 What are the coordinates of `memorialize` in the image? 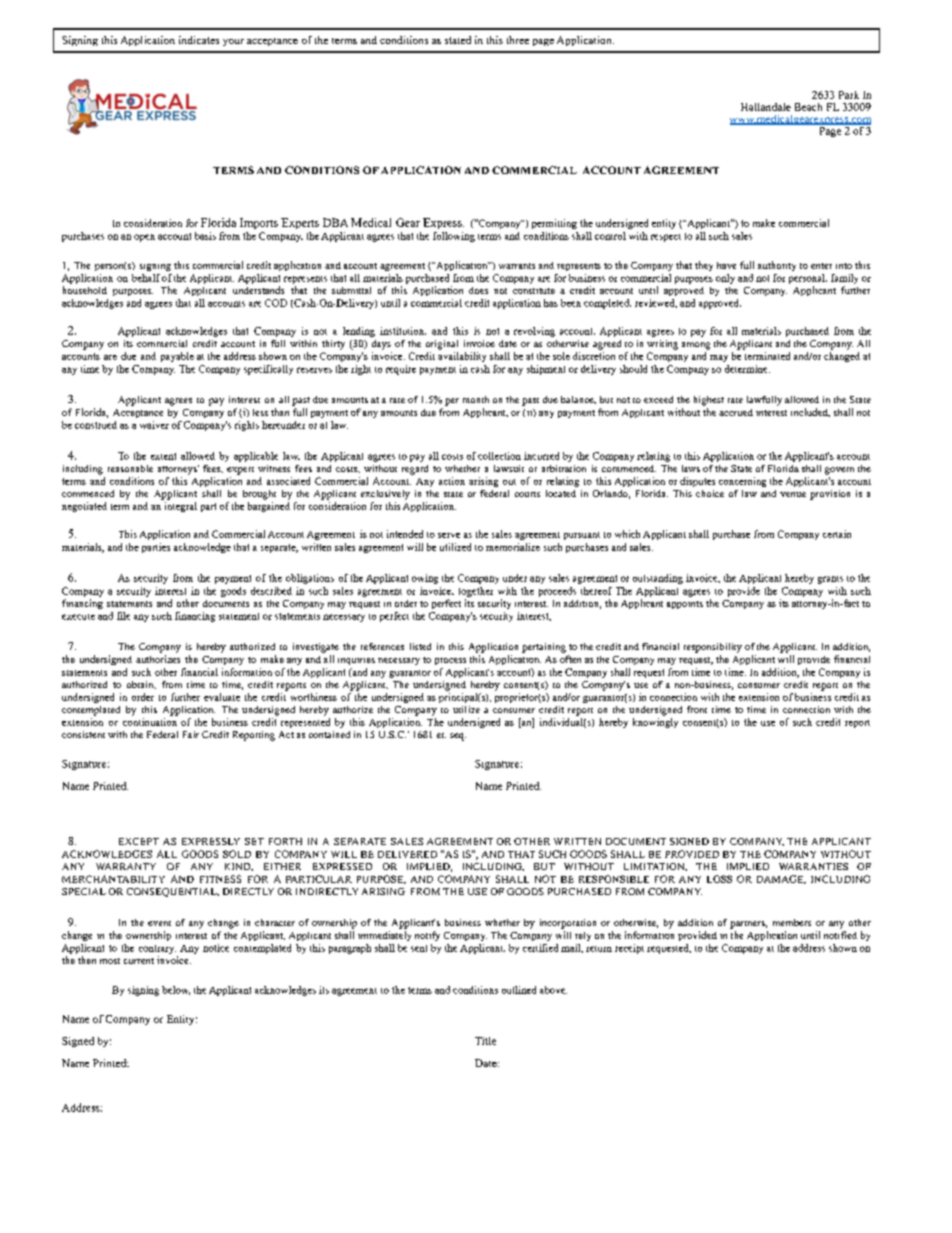 It's located at (513, 547).
